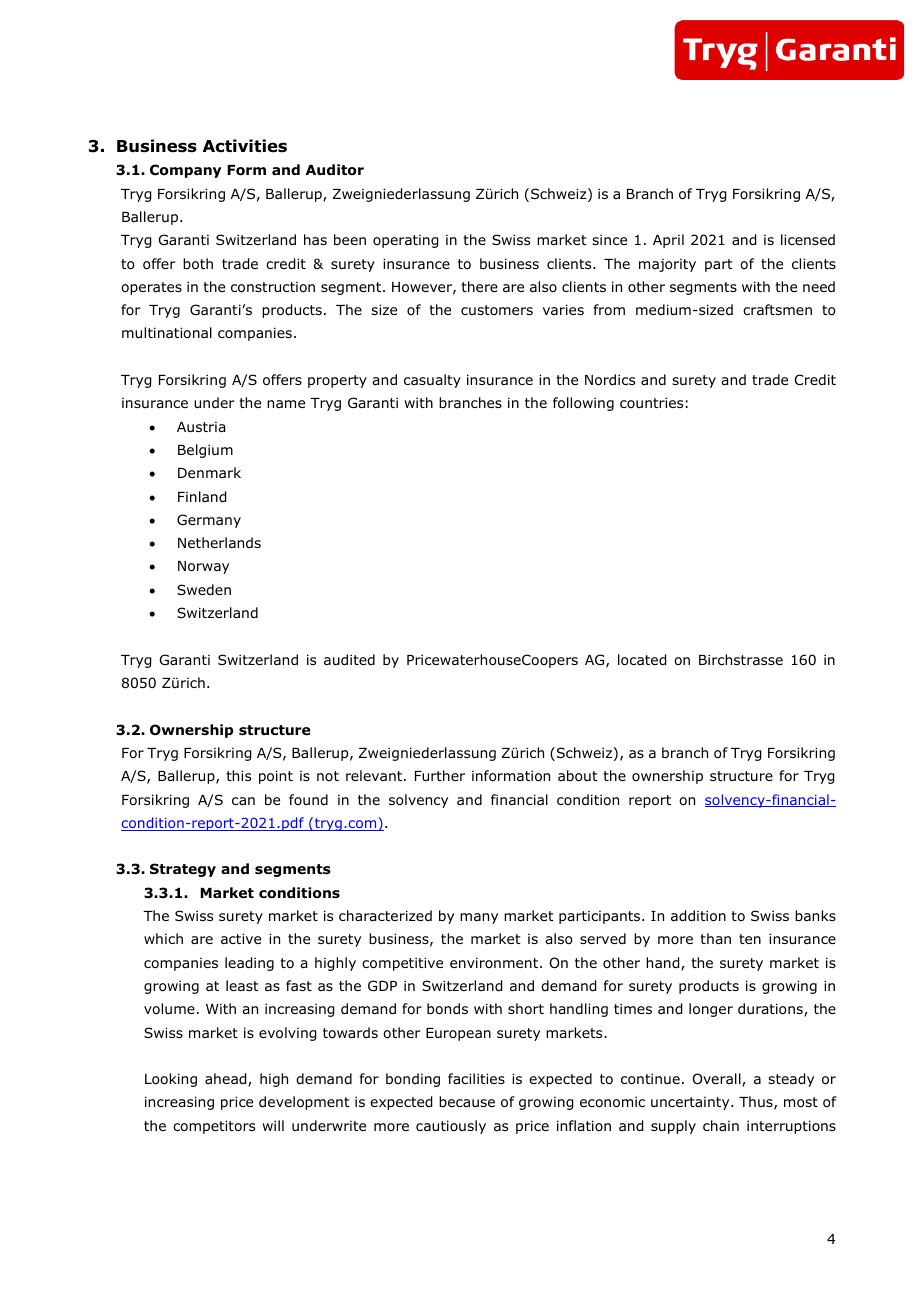 The height and width of the screenshot is (1308, 924). What do you see at coordinates (405, 241) in the screenshot?
I see `operating` at bounding box center [405, 241].
